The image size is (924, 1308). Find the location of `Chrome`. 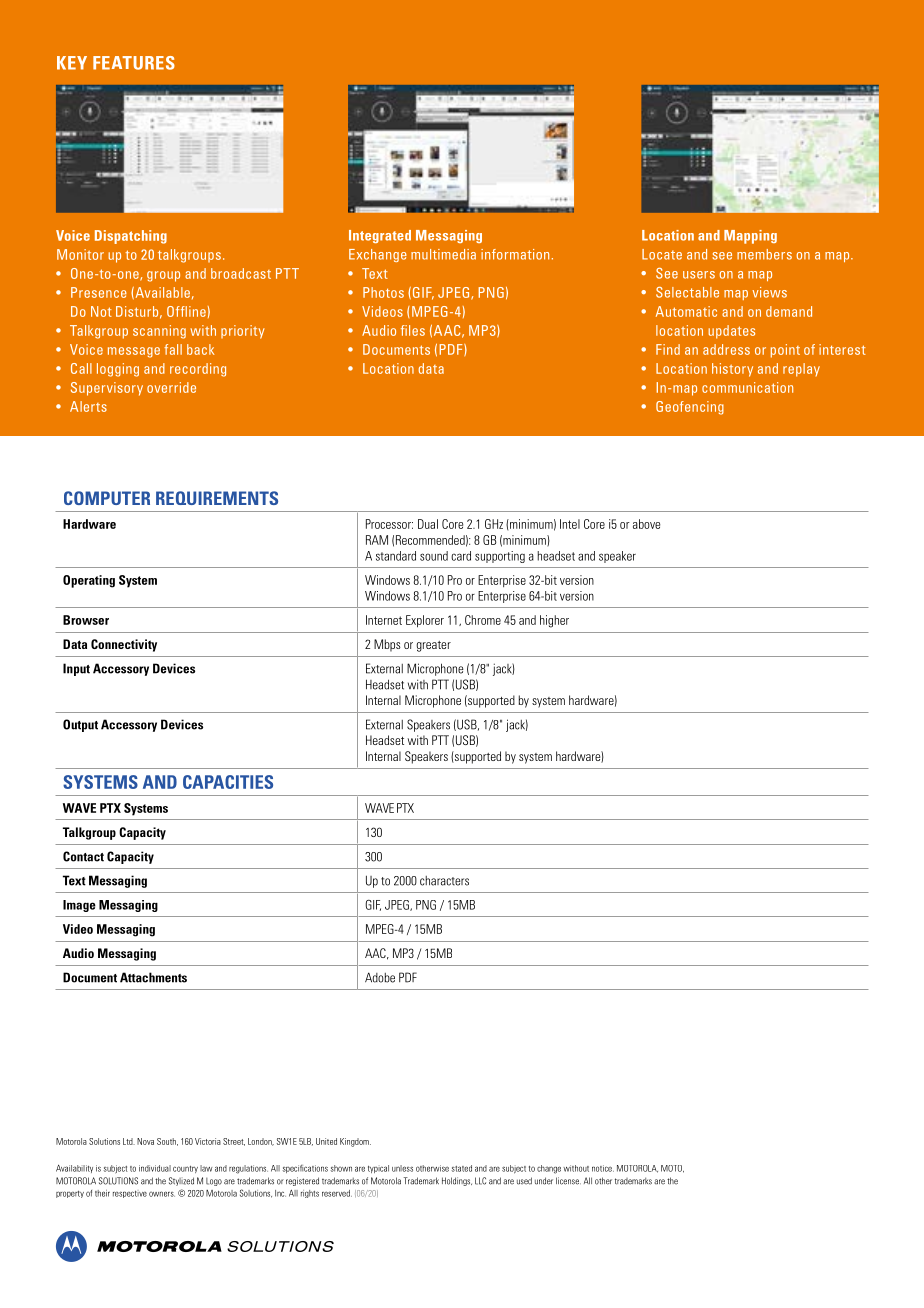

Chrome is located at coordinates (483, 620).
